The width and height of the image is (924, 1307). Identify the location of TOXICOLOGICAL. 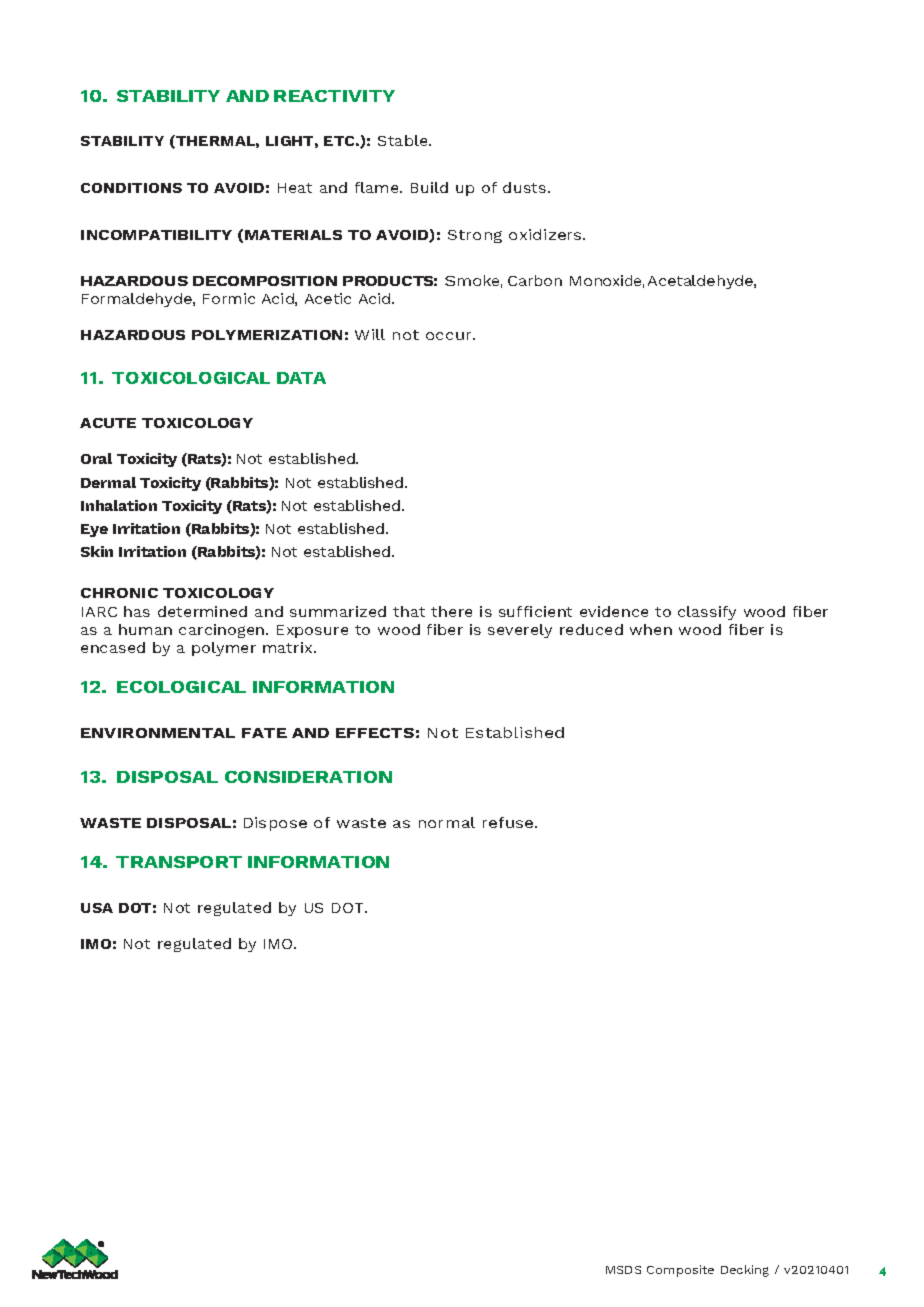
(191, 378).
